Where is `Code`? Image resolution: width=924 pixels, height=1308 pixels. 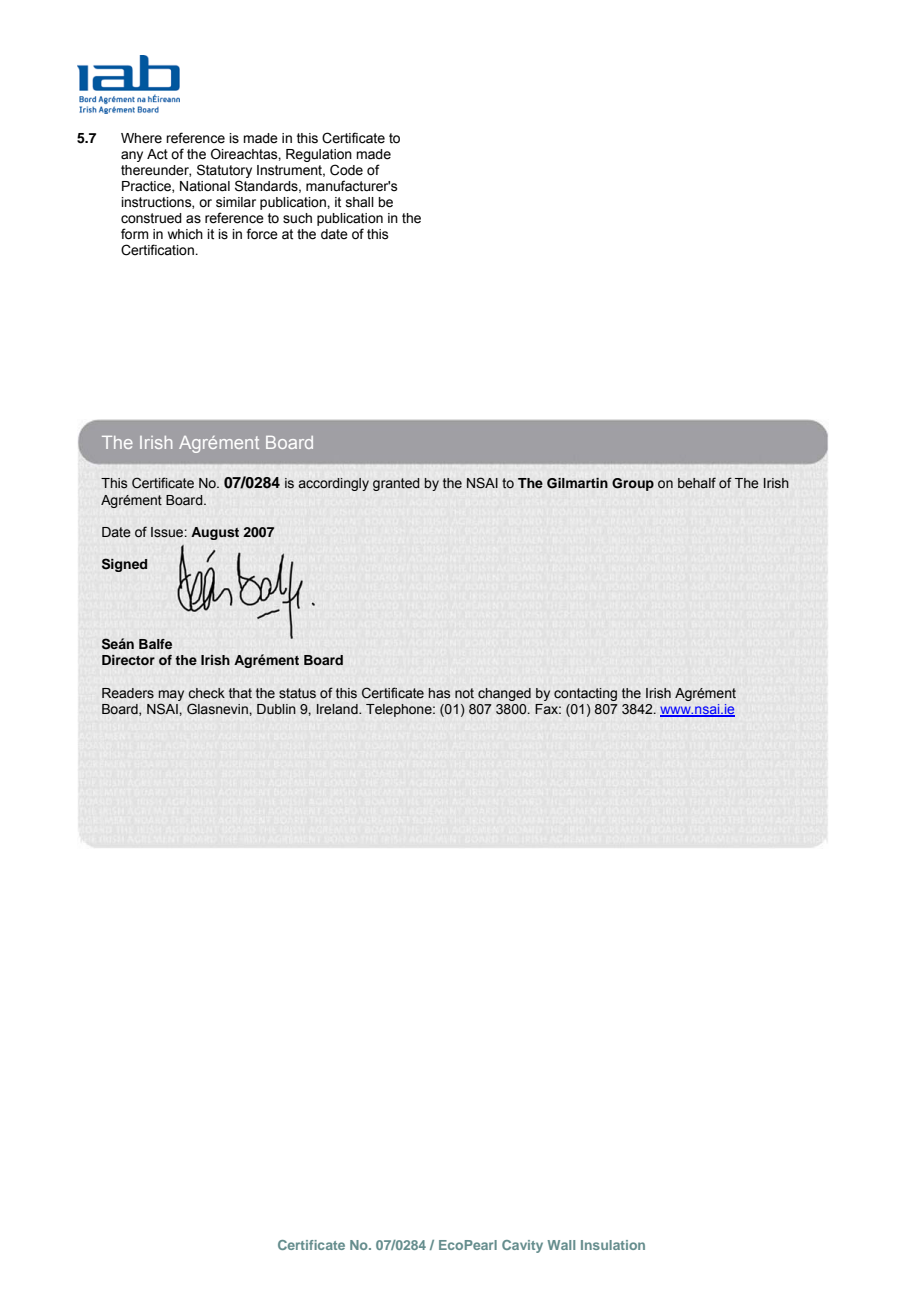 Code is located at coordinates (346, 170).
